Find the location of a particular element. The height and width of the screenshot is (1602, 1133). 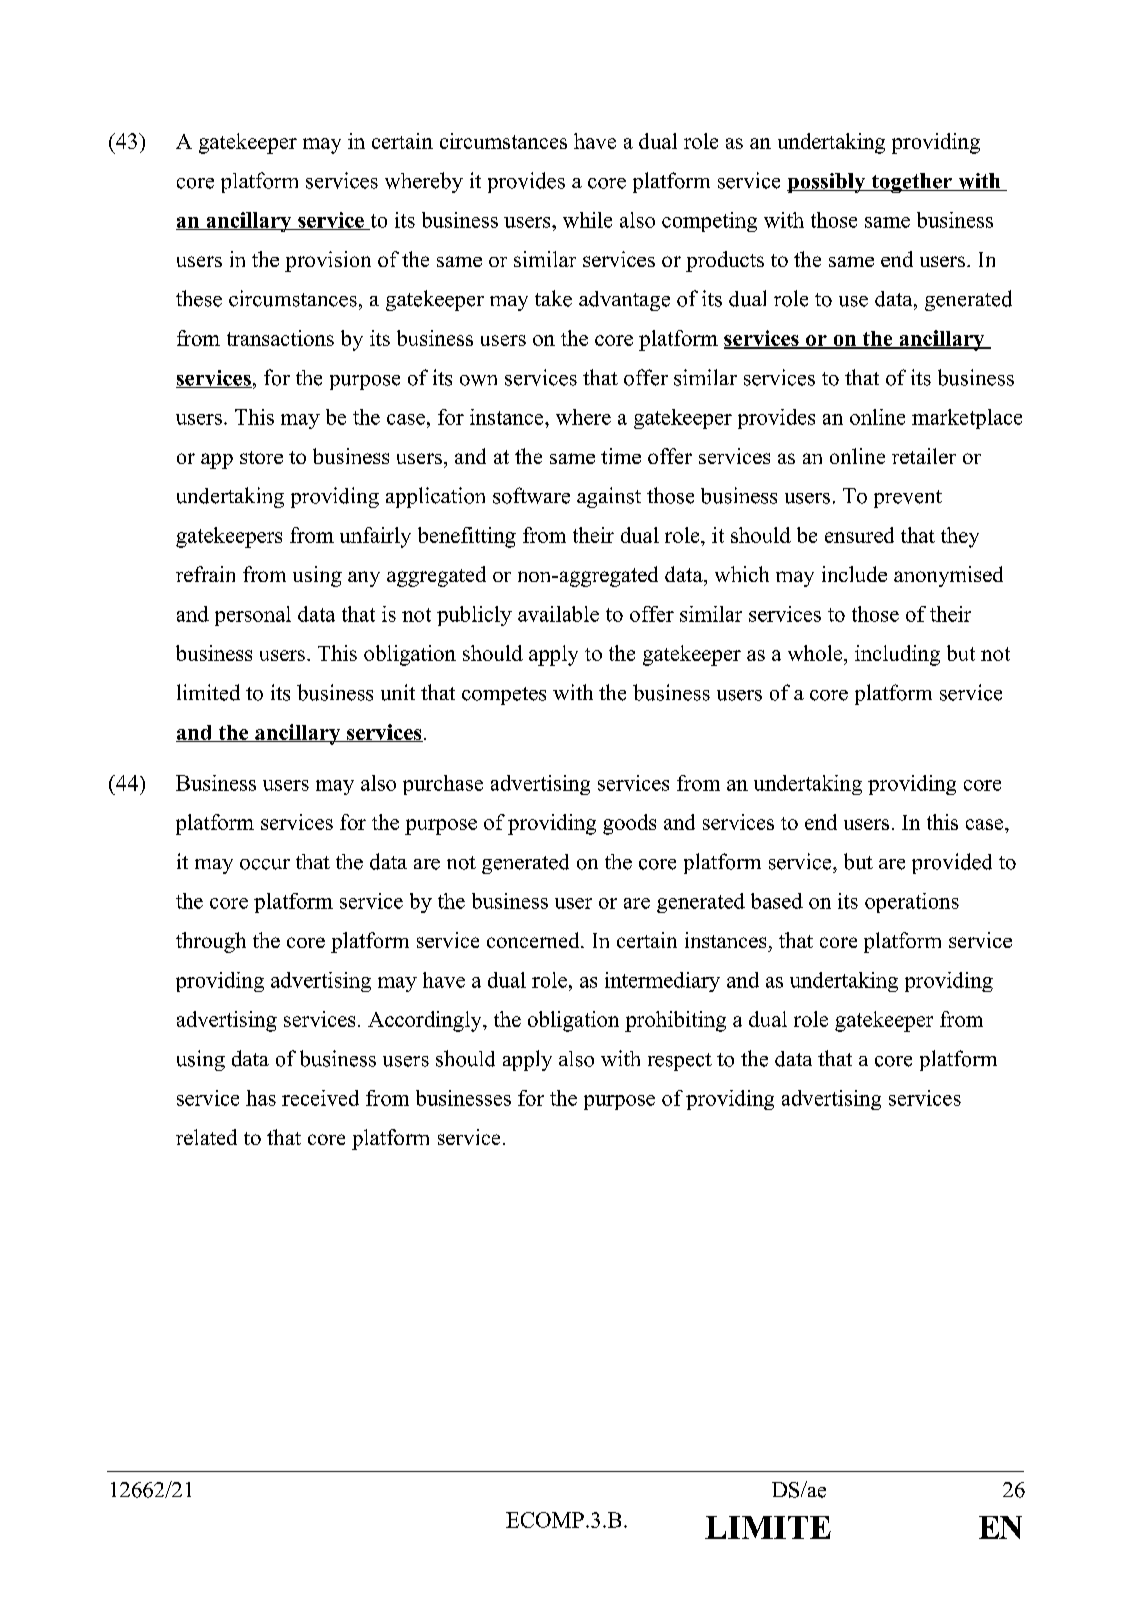

together is located at coordinates (912, 183).
